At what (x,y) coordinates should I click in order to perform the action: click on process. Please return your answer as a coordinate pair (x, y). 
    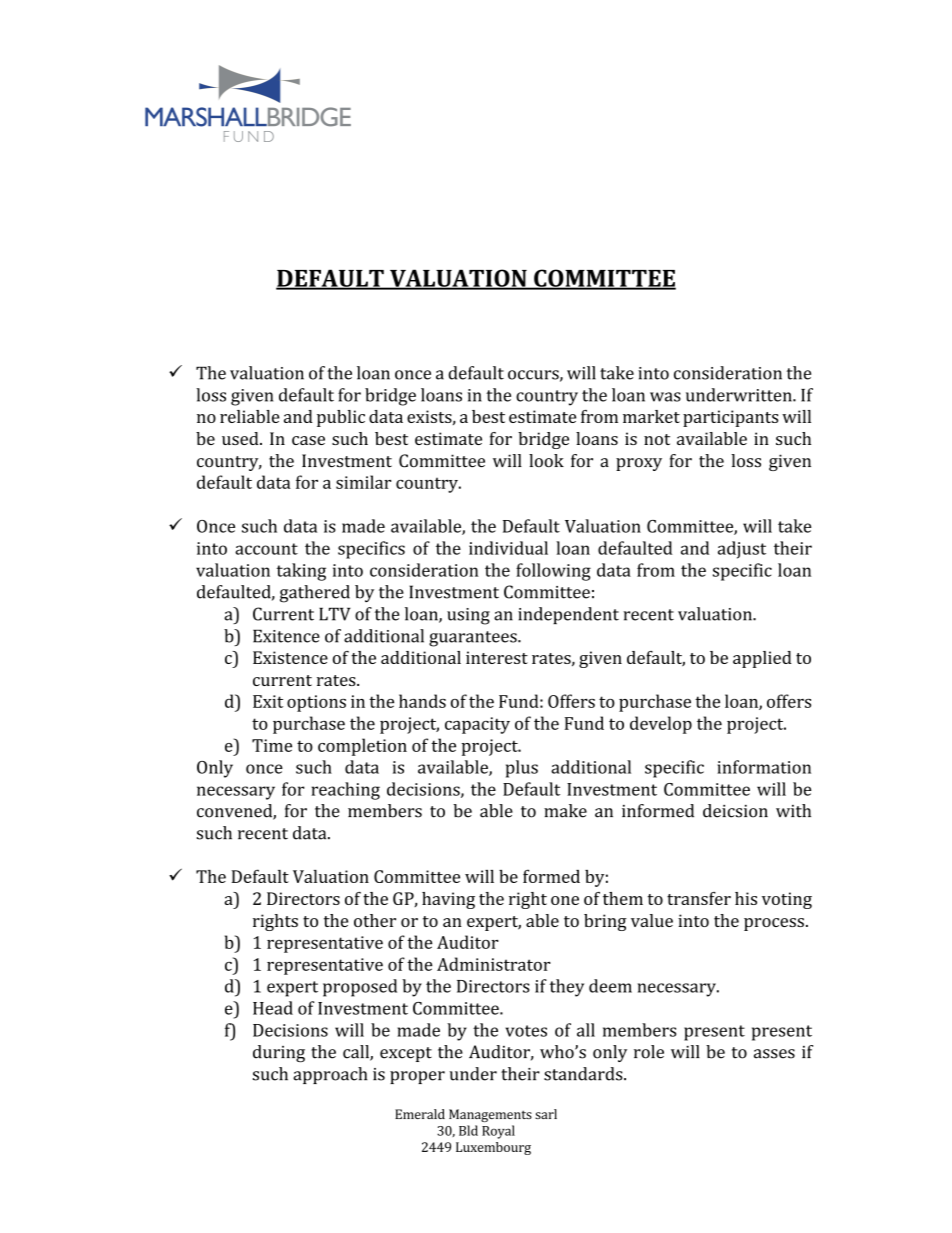
    Looking at the image, I should click on (774, 924).
